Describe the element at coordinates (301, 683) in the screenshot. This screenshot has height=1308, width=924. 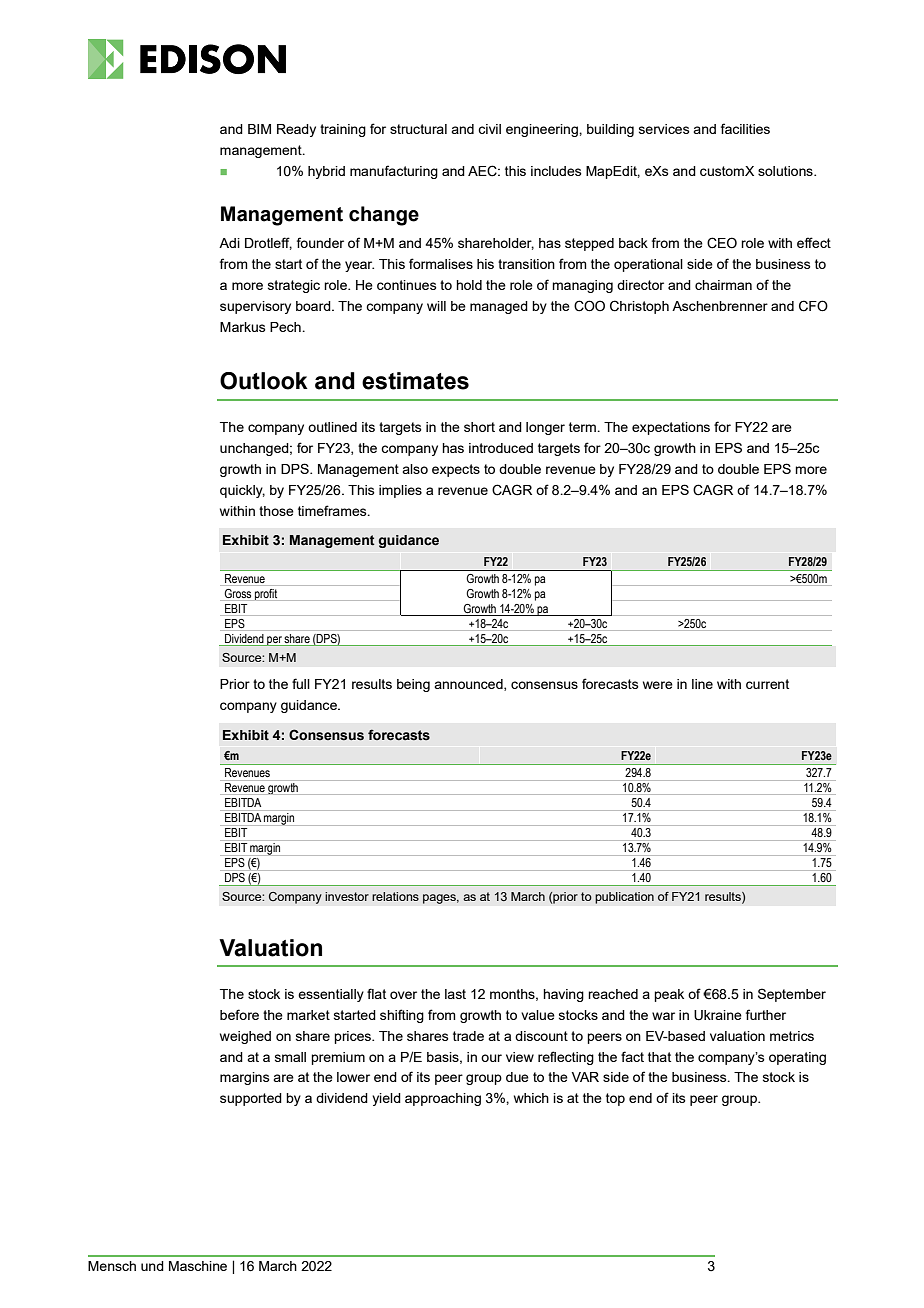
I see `full` at that location.
